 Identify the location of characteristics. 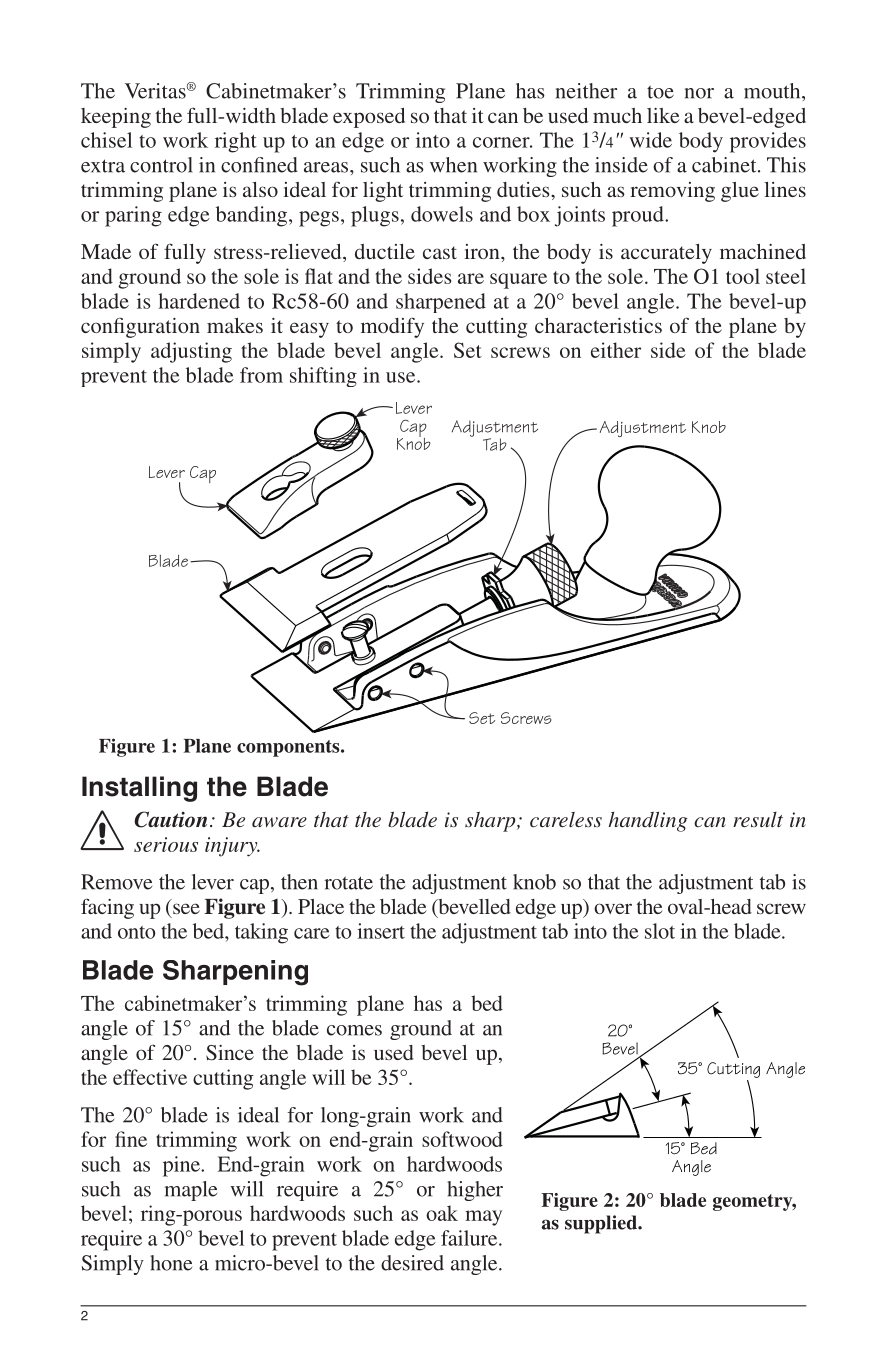
(598, 325).
